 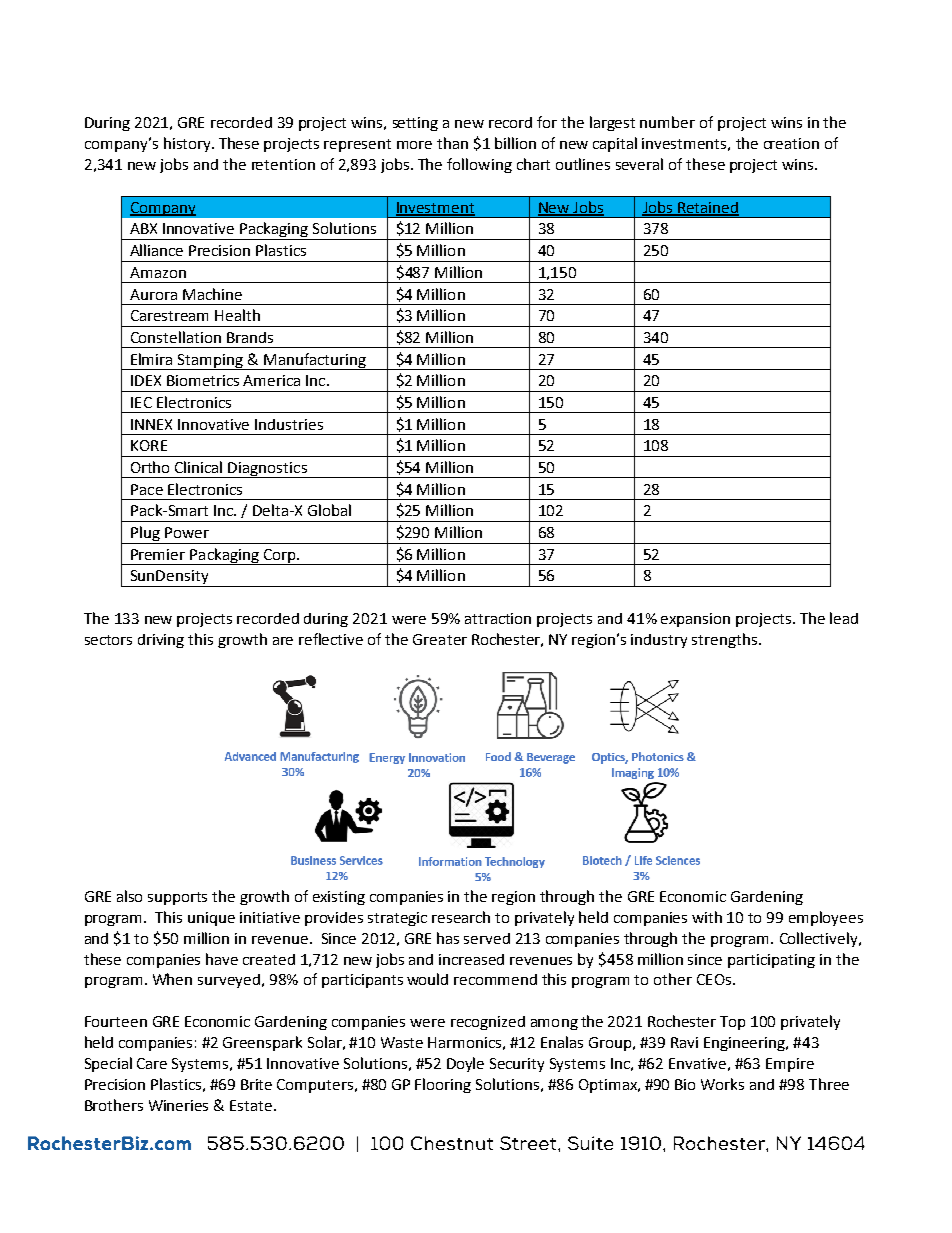 I want to click on attraction, so click(x=498, y=618).
